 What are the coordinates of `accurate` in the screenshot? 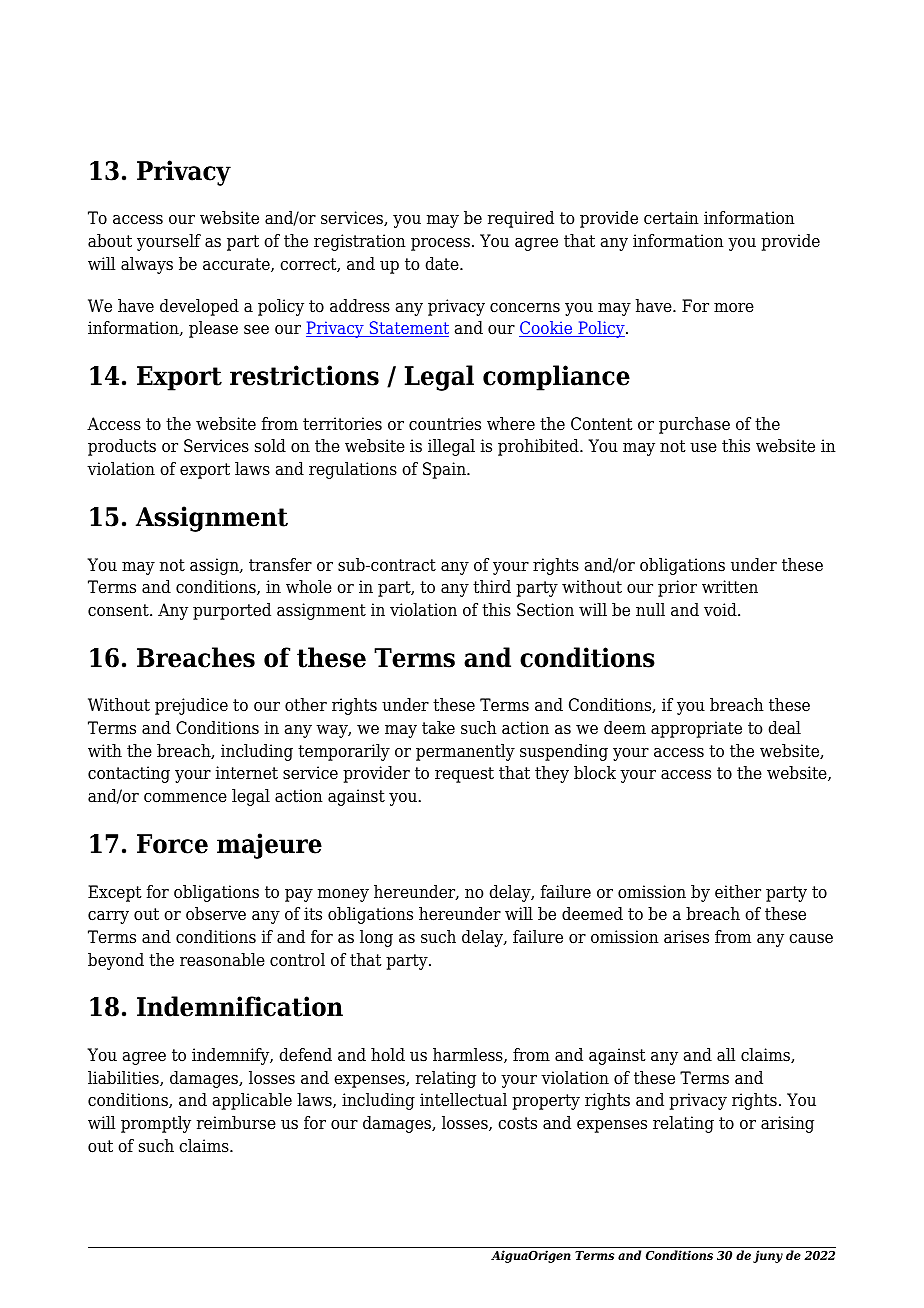 It's located at (237, 265).
